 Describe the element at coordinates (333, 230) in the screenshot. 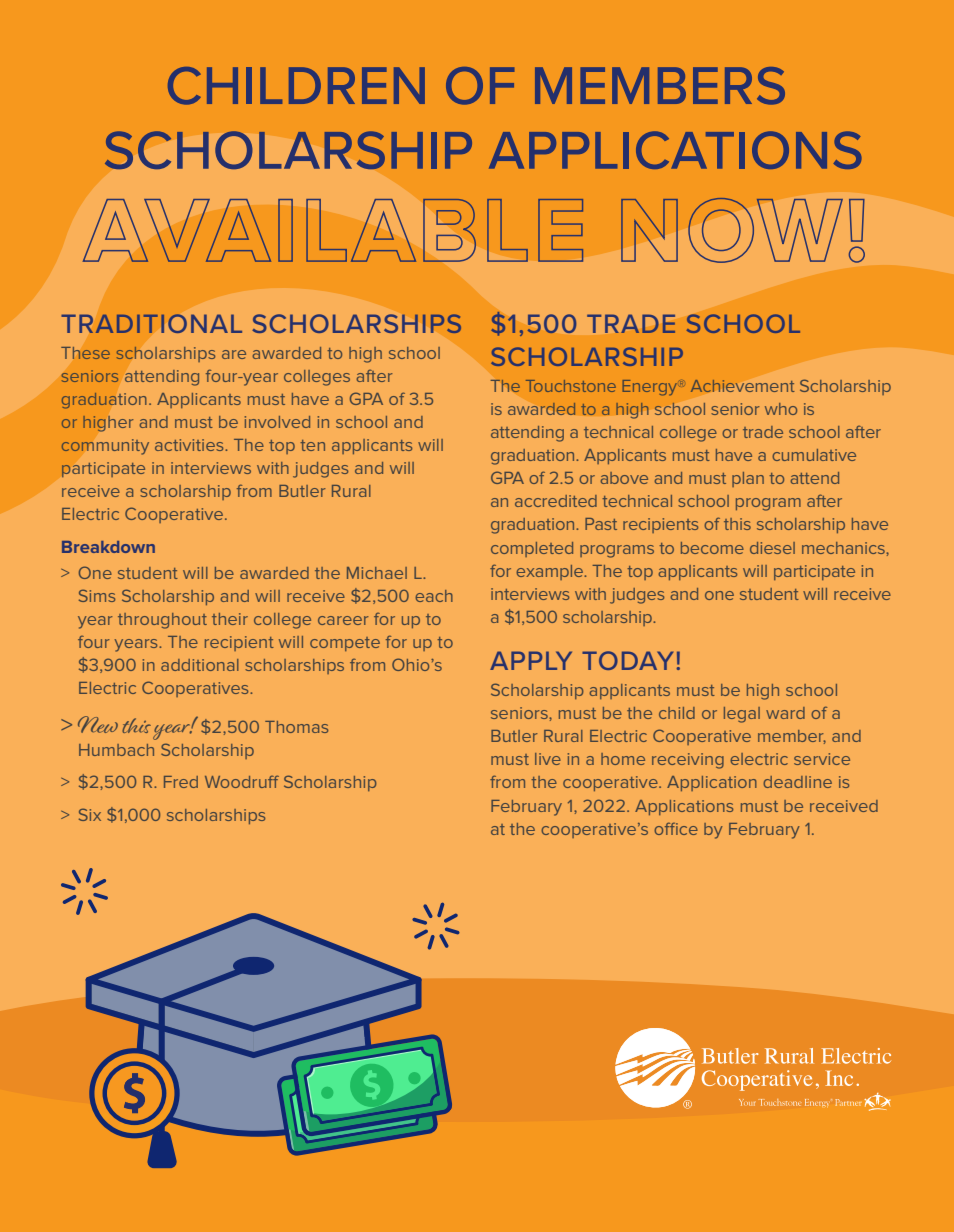

I see `AVAILABLE` at that location.
